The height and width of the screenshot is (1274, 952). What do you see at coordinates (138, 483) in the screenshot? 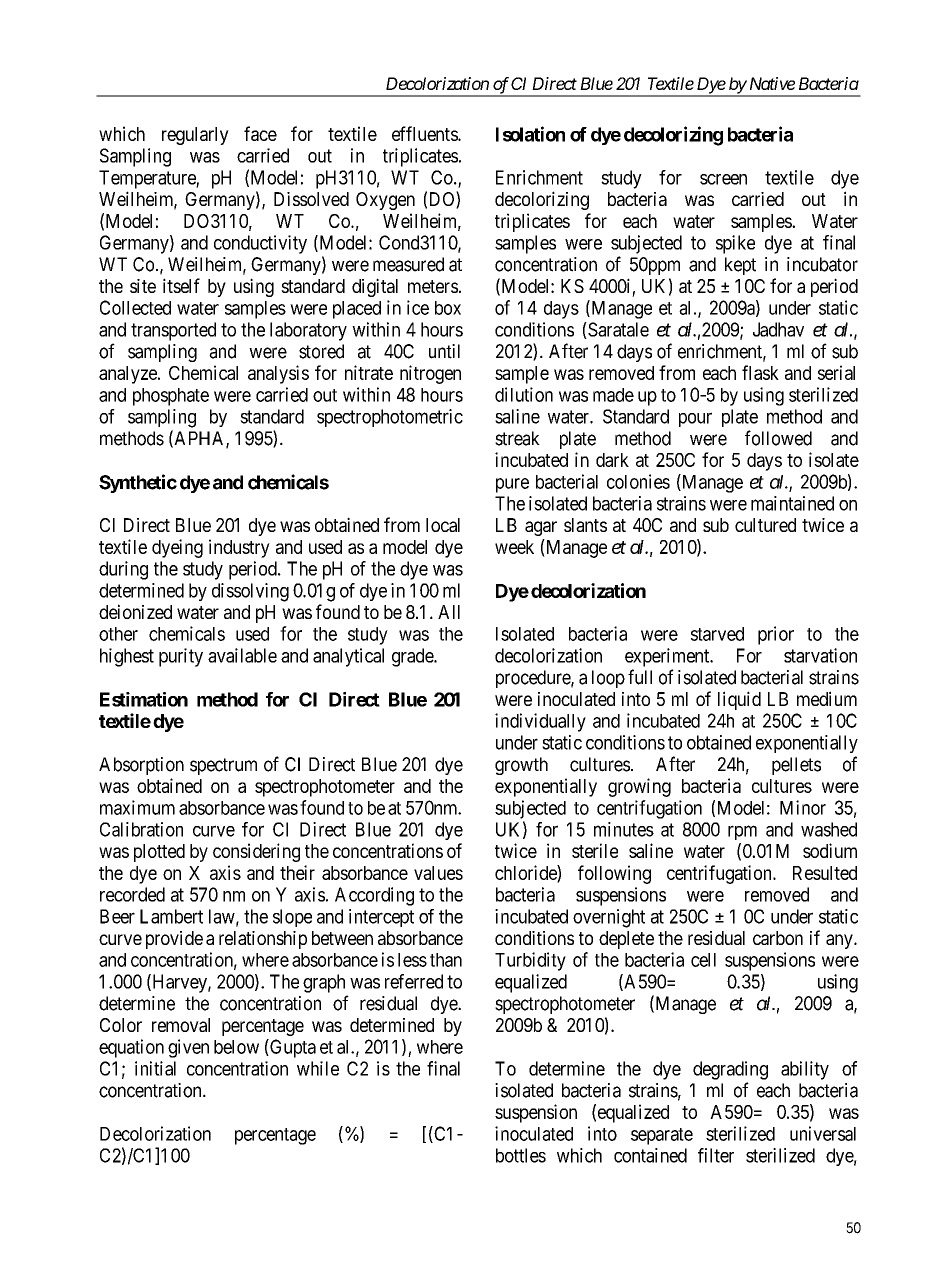
I see `Synthetic` at bounding box center [138, 483].
